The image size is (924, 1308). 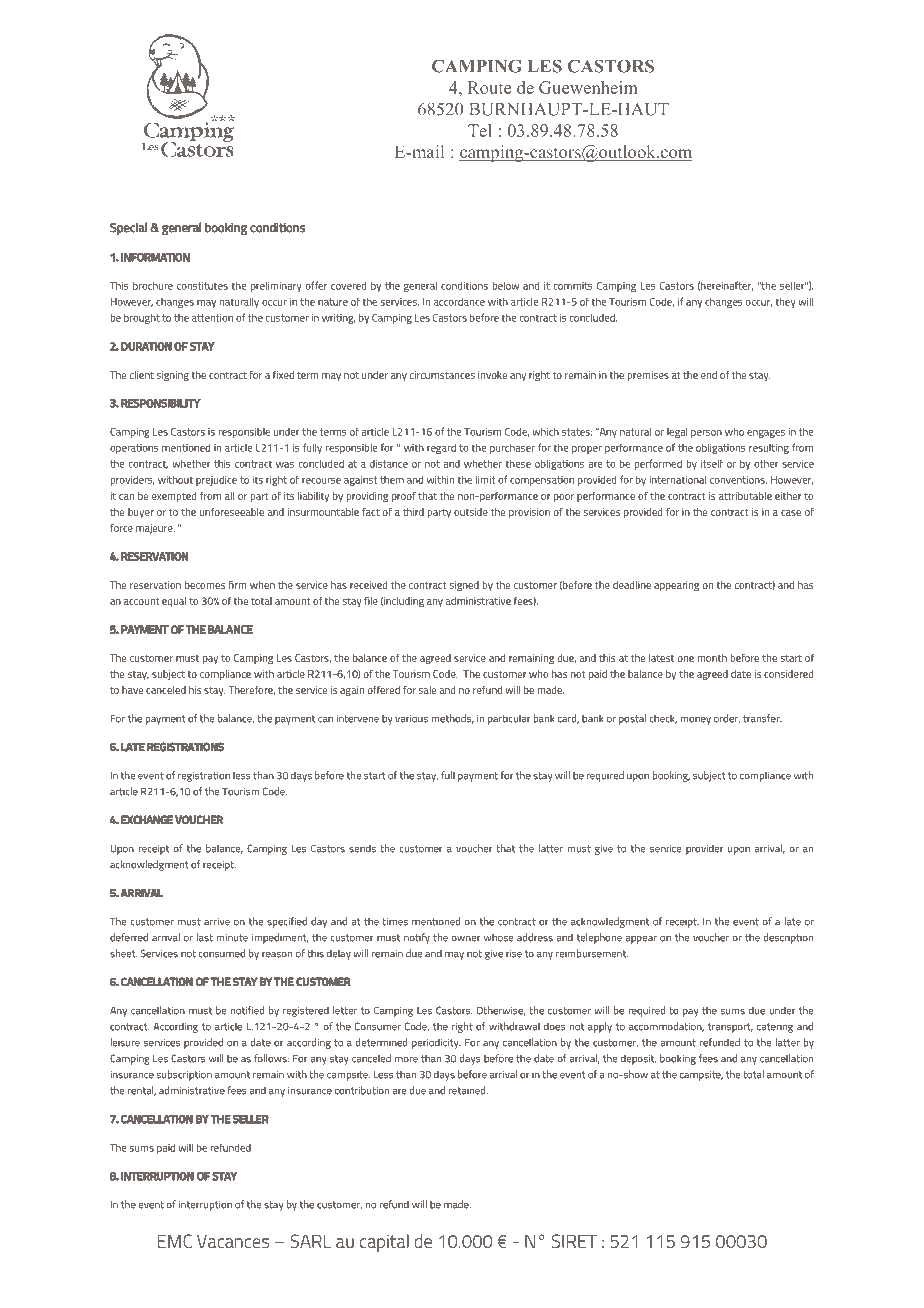 I want to click on deposit, so click(x=638, y=1059).
